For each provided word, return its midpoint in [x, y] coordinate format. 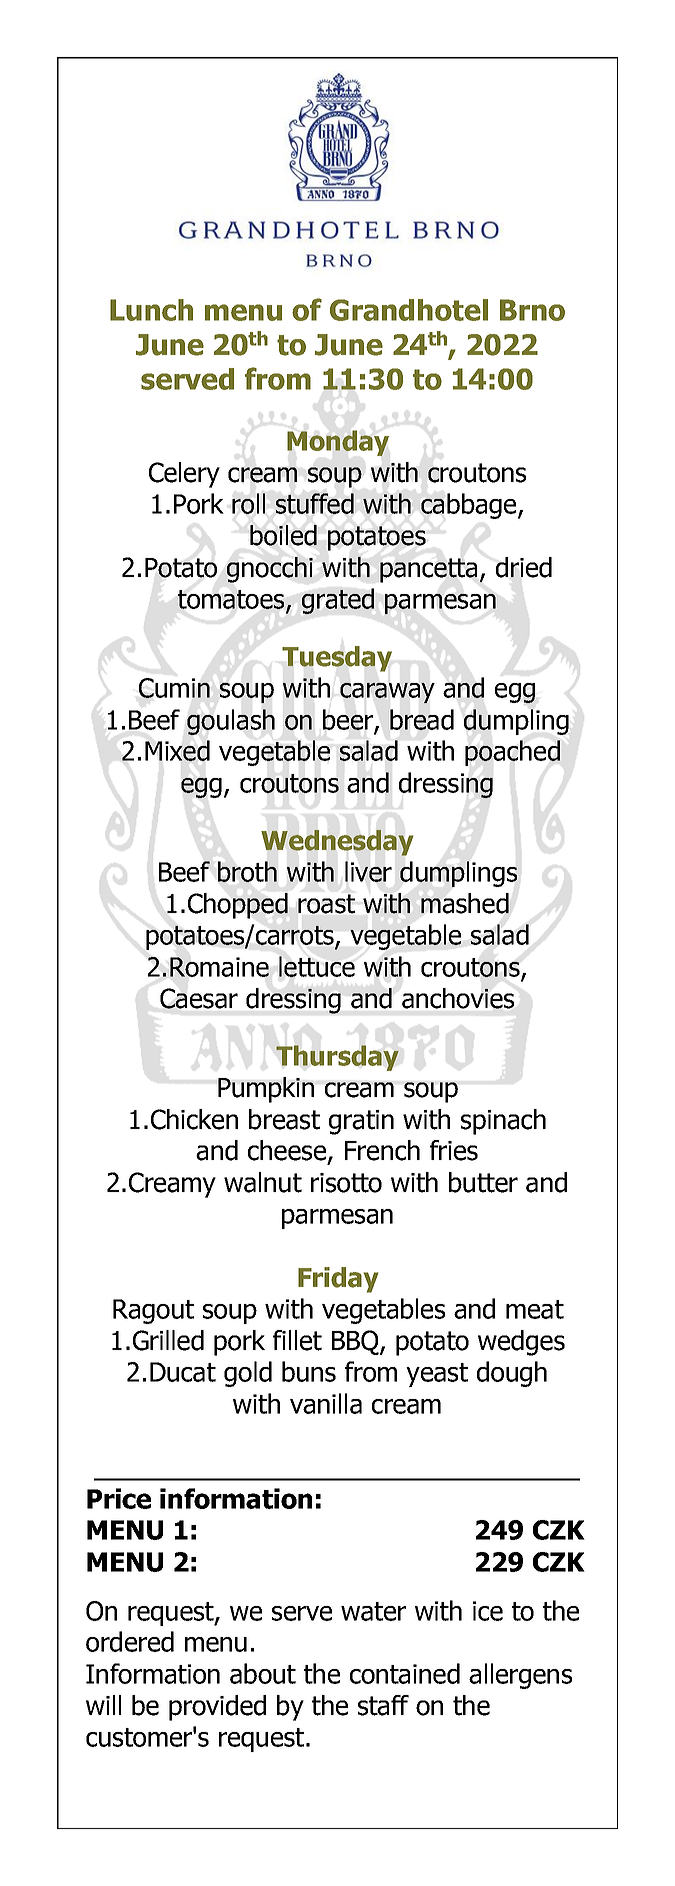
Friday [338, 1280]
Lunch [151, 310]
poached [512, 753]
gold [248, 1374]
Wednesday [337, 843]
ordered [130, 1641]
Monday [338, 443]
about [263, 1673]
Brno [532, 310]
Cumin [174, 688]
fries [454, 1150]
